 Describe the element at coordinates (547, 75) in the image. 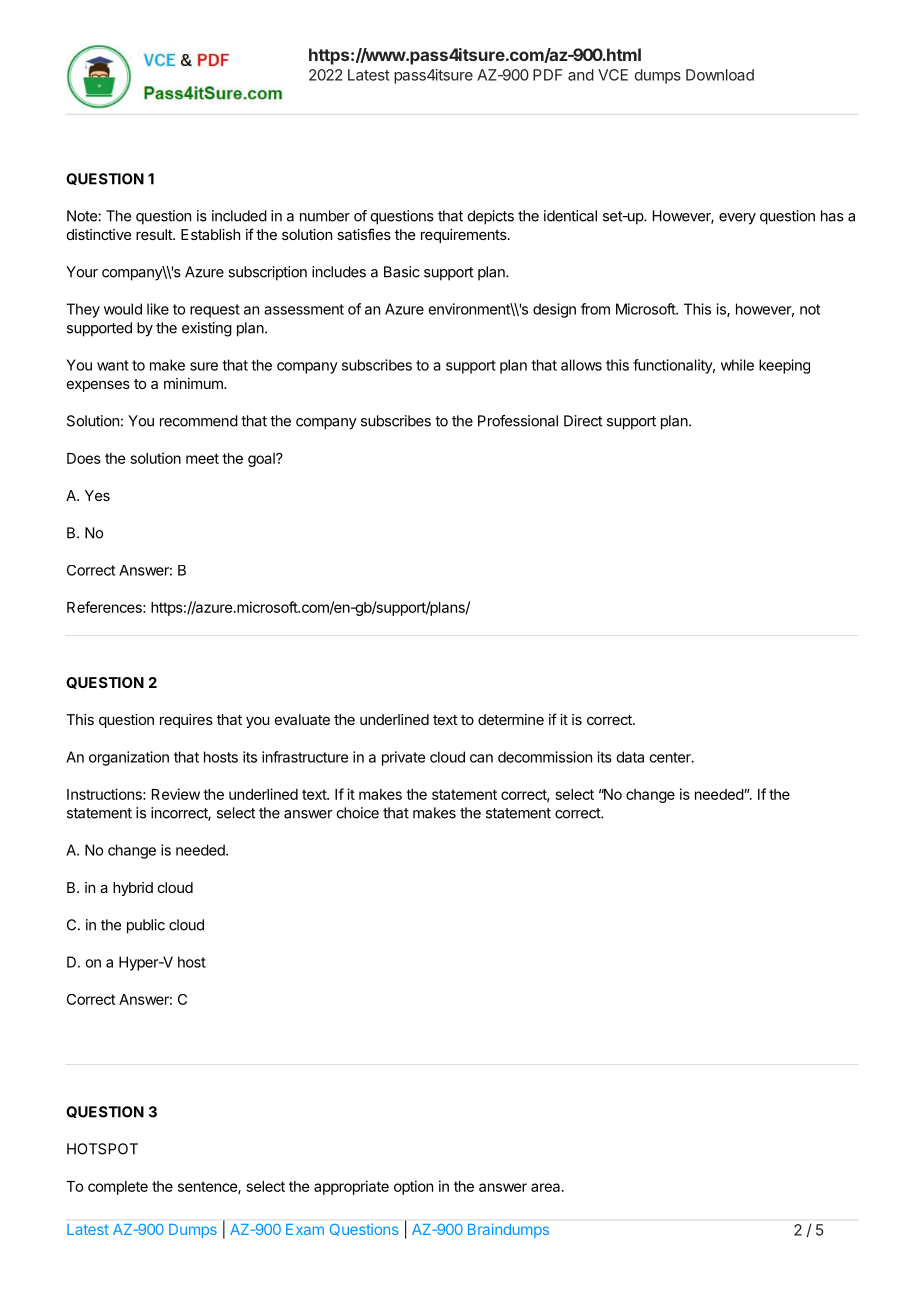

I see `PDF` at that location.
